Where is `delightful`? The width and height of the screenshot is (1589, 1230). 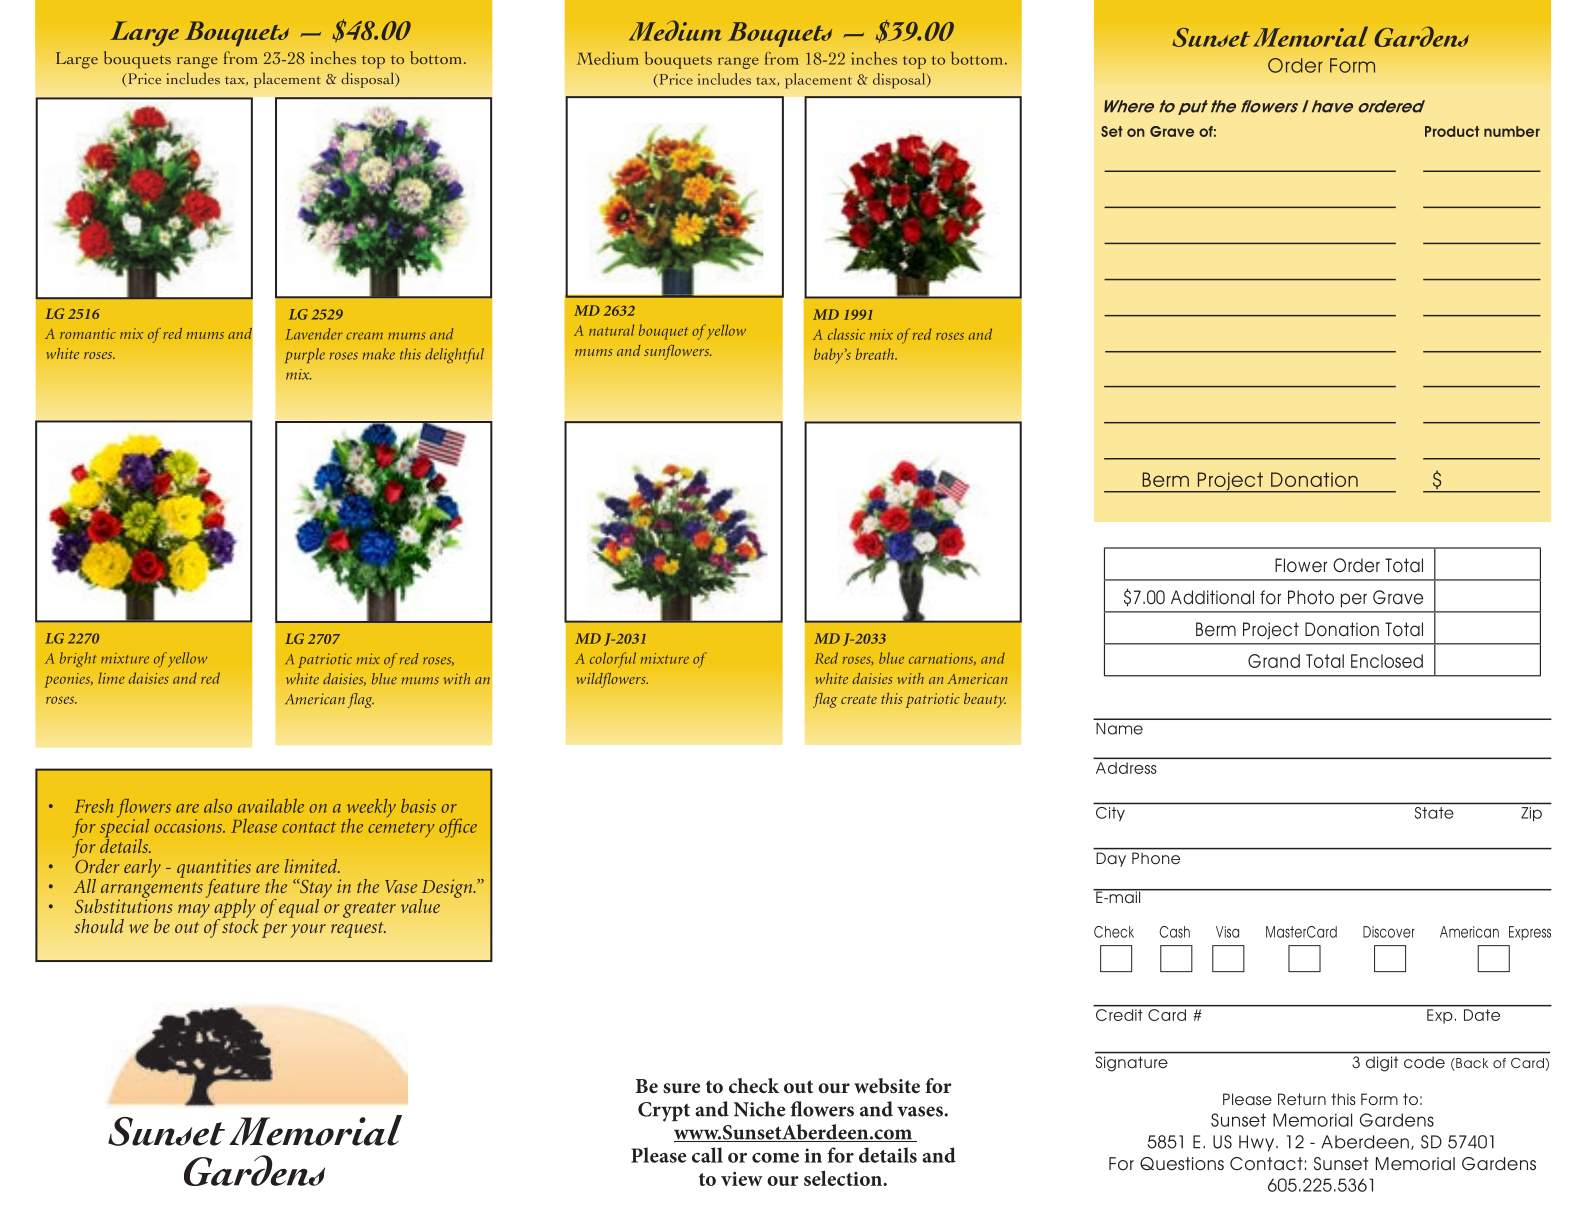
delightful is located at coordinates (454, 355).
